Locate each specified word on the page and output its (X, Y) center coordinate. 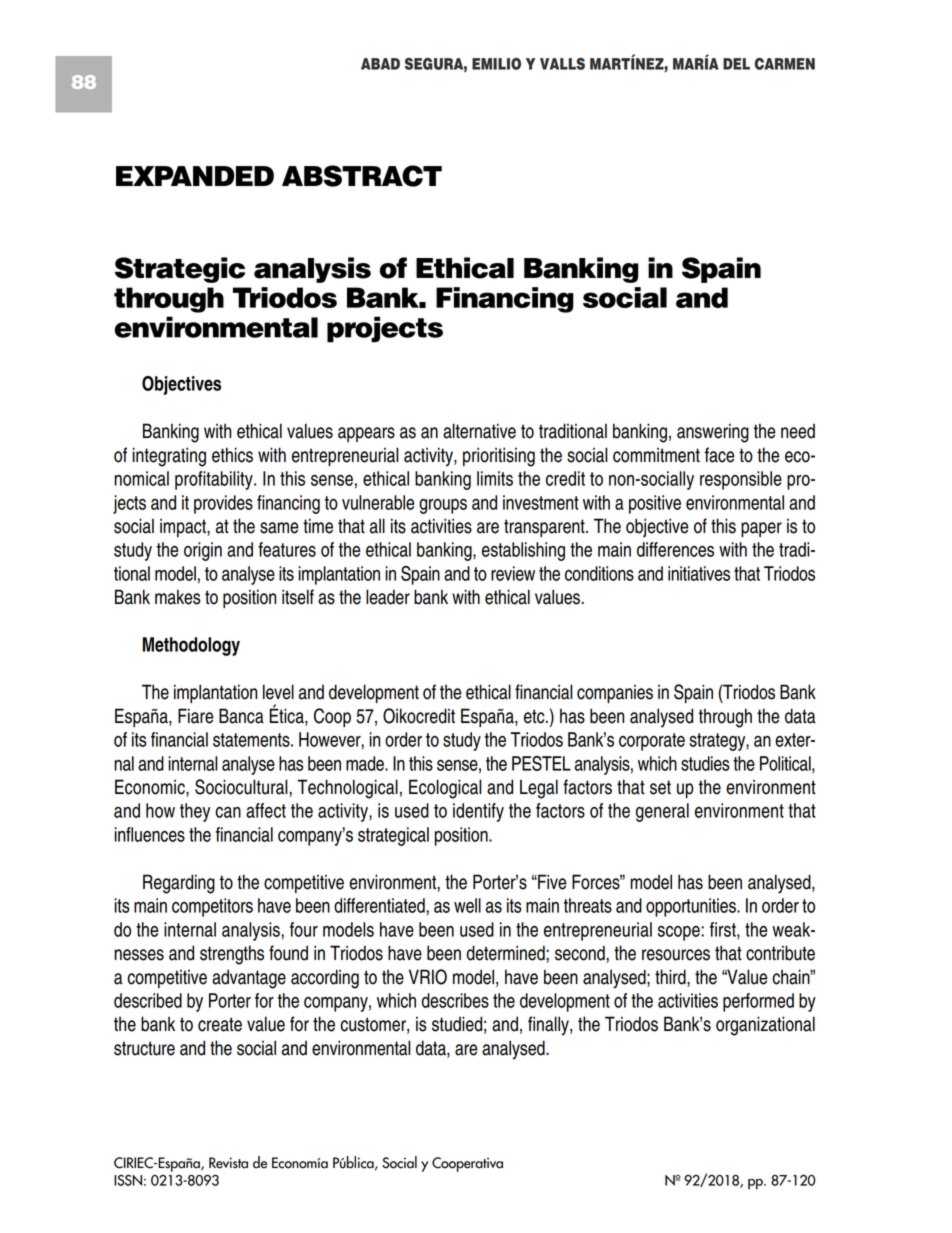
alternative (479, 431)
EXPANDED (195, 176)
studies (705, 763)
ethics (232, 455)
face (720, 455)
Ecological (445, 789)
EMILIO (496, 64)
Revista (228, 1163)
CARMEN (784, 64)
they (195, 812)
